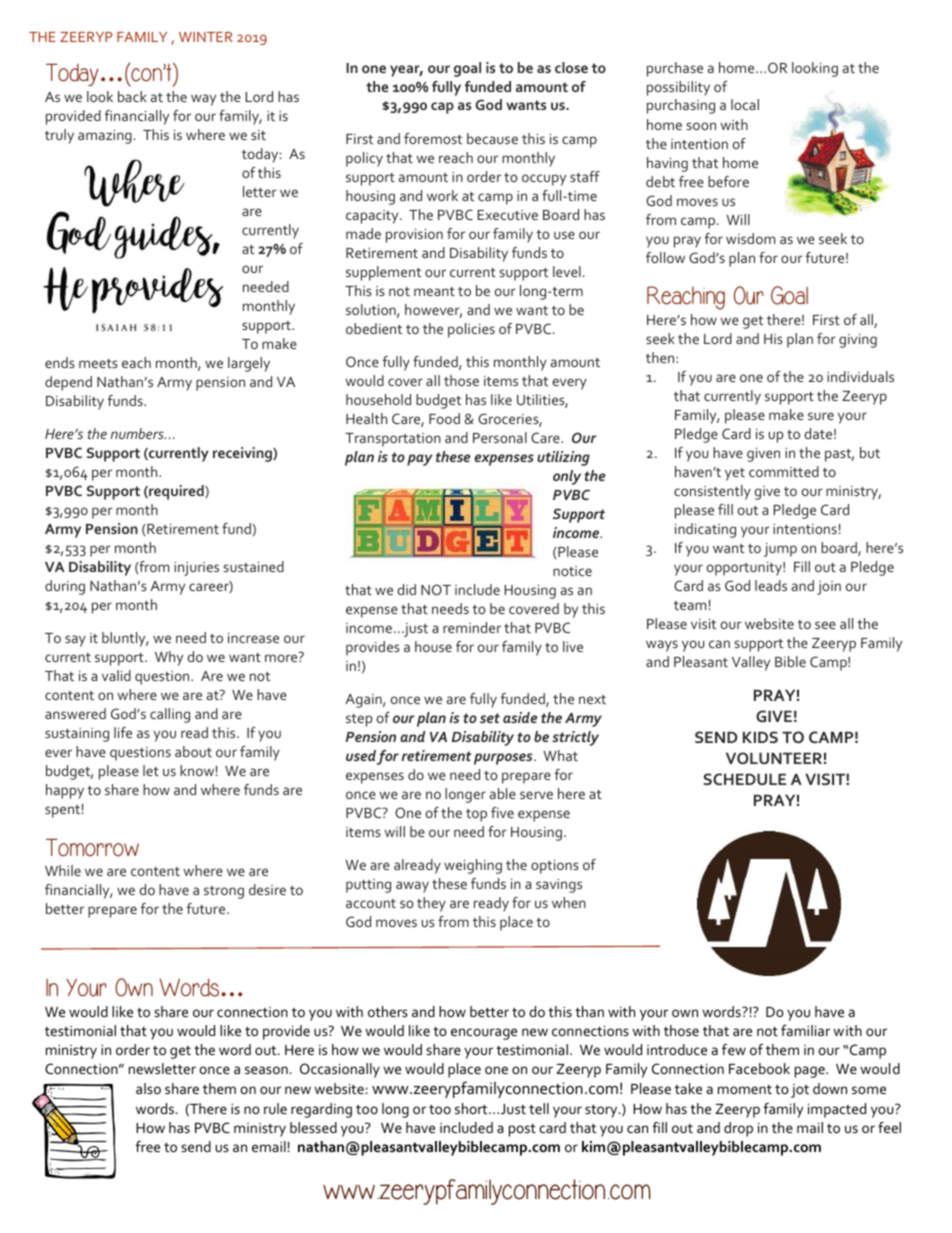 The height and width of the page is (1233, 952). What do you see at coordinates (571, 67) in the page?
I see `close` at bounding box center [571, 67].
